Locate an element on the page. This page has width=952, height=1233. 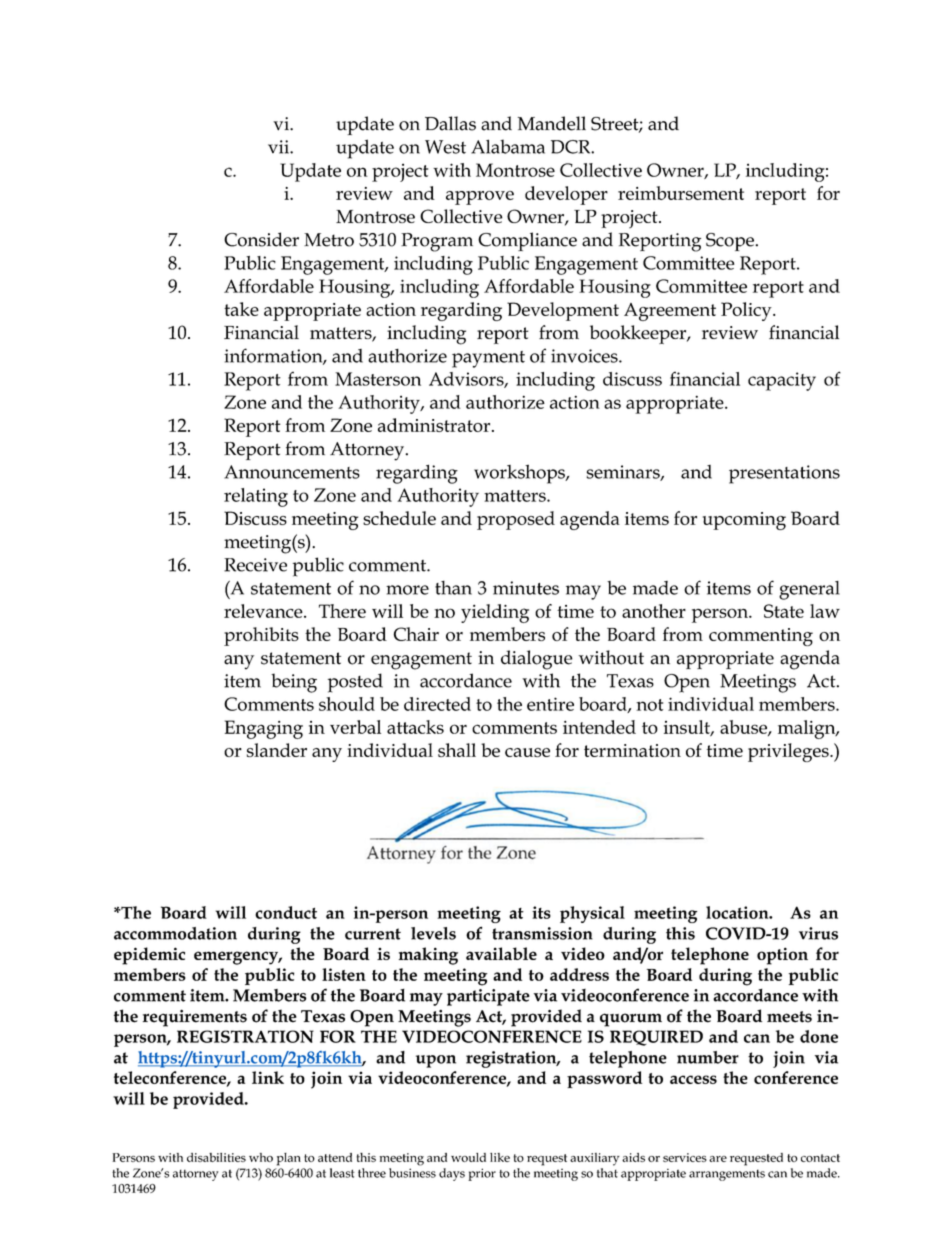
vii is located at coordinates (279, 147).
